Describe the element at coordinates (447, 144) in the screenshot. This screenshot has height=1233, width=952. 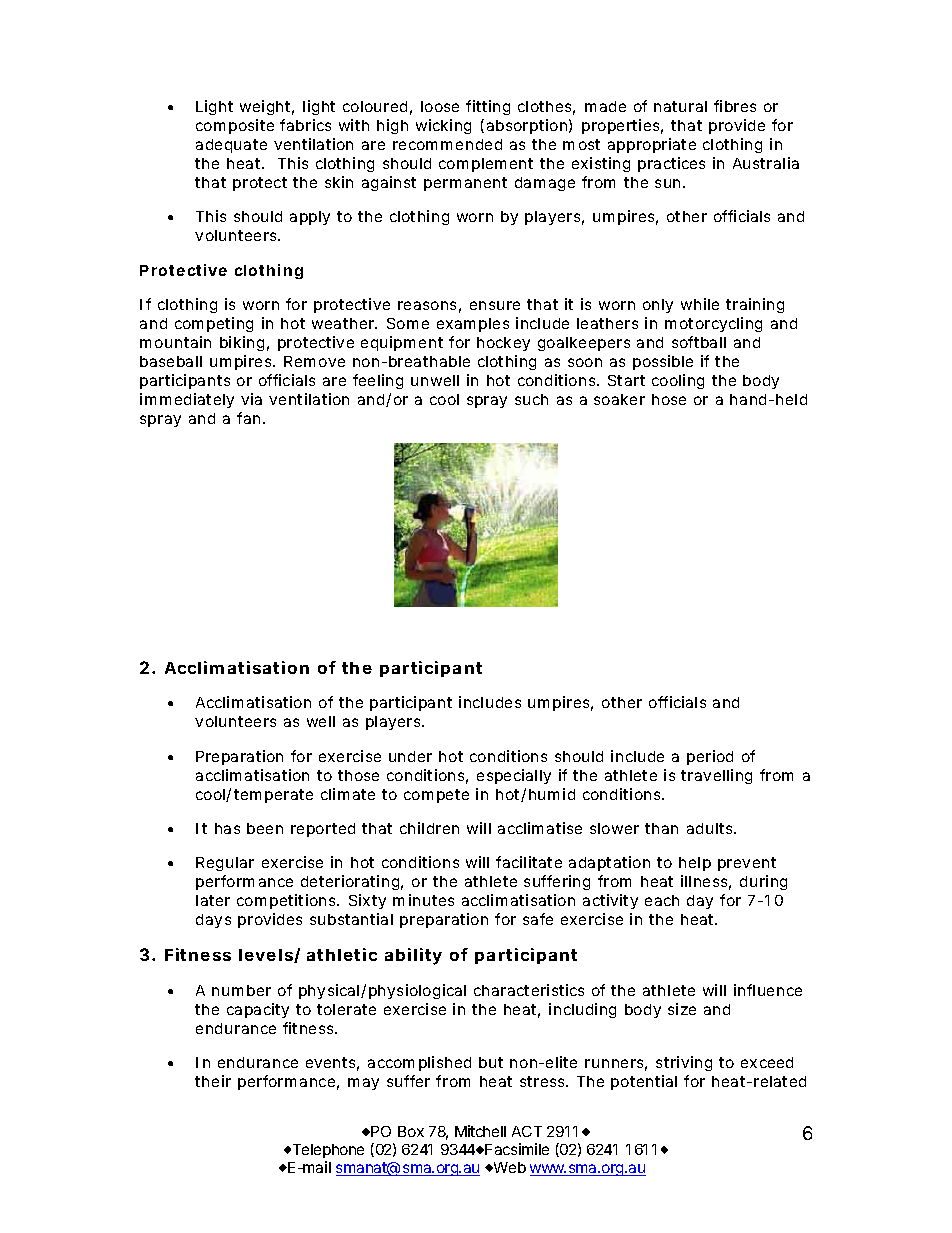
I see `recommended` at that location.
